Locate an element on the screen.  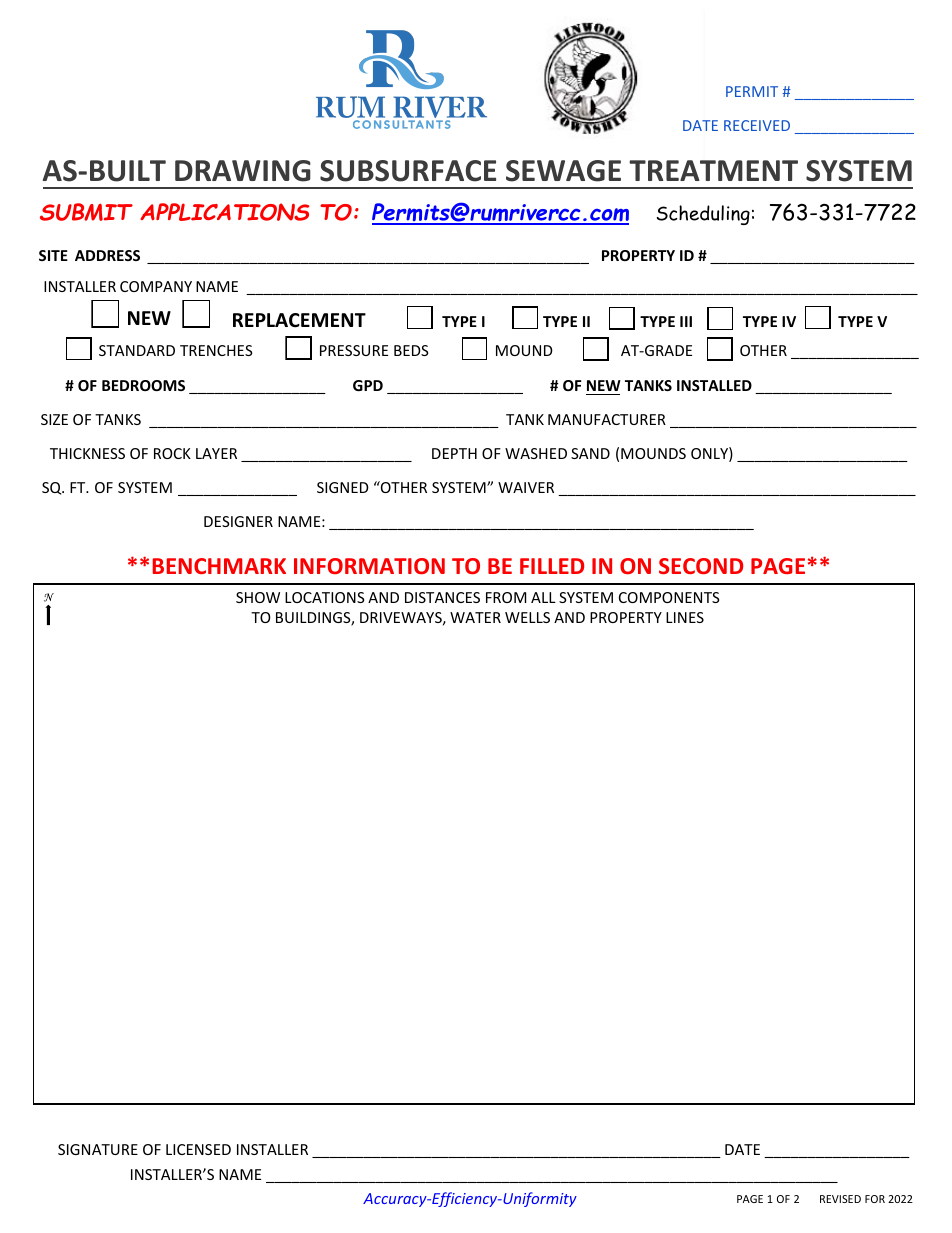
WATER is located at coordinates (475, 617).
